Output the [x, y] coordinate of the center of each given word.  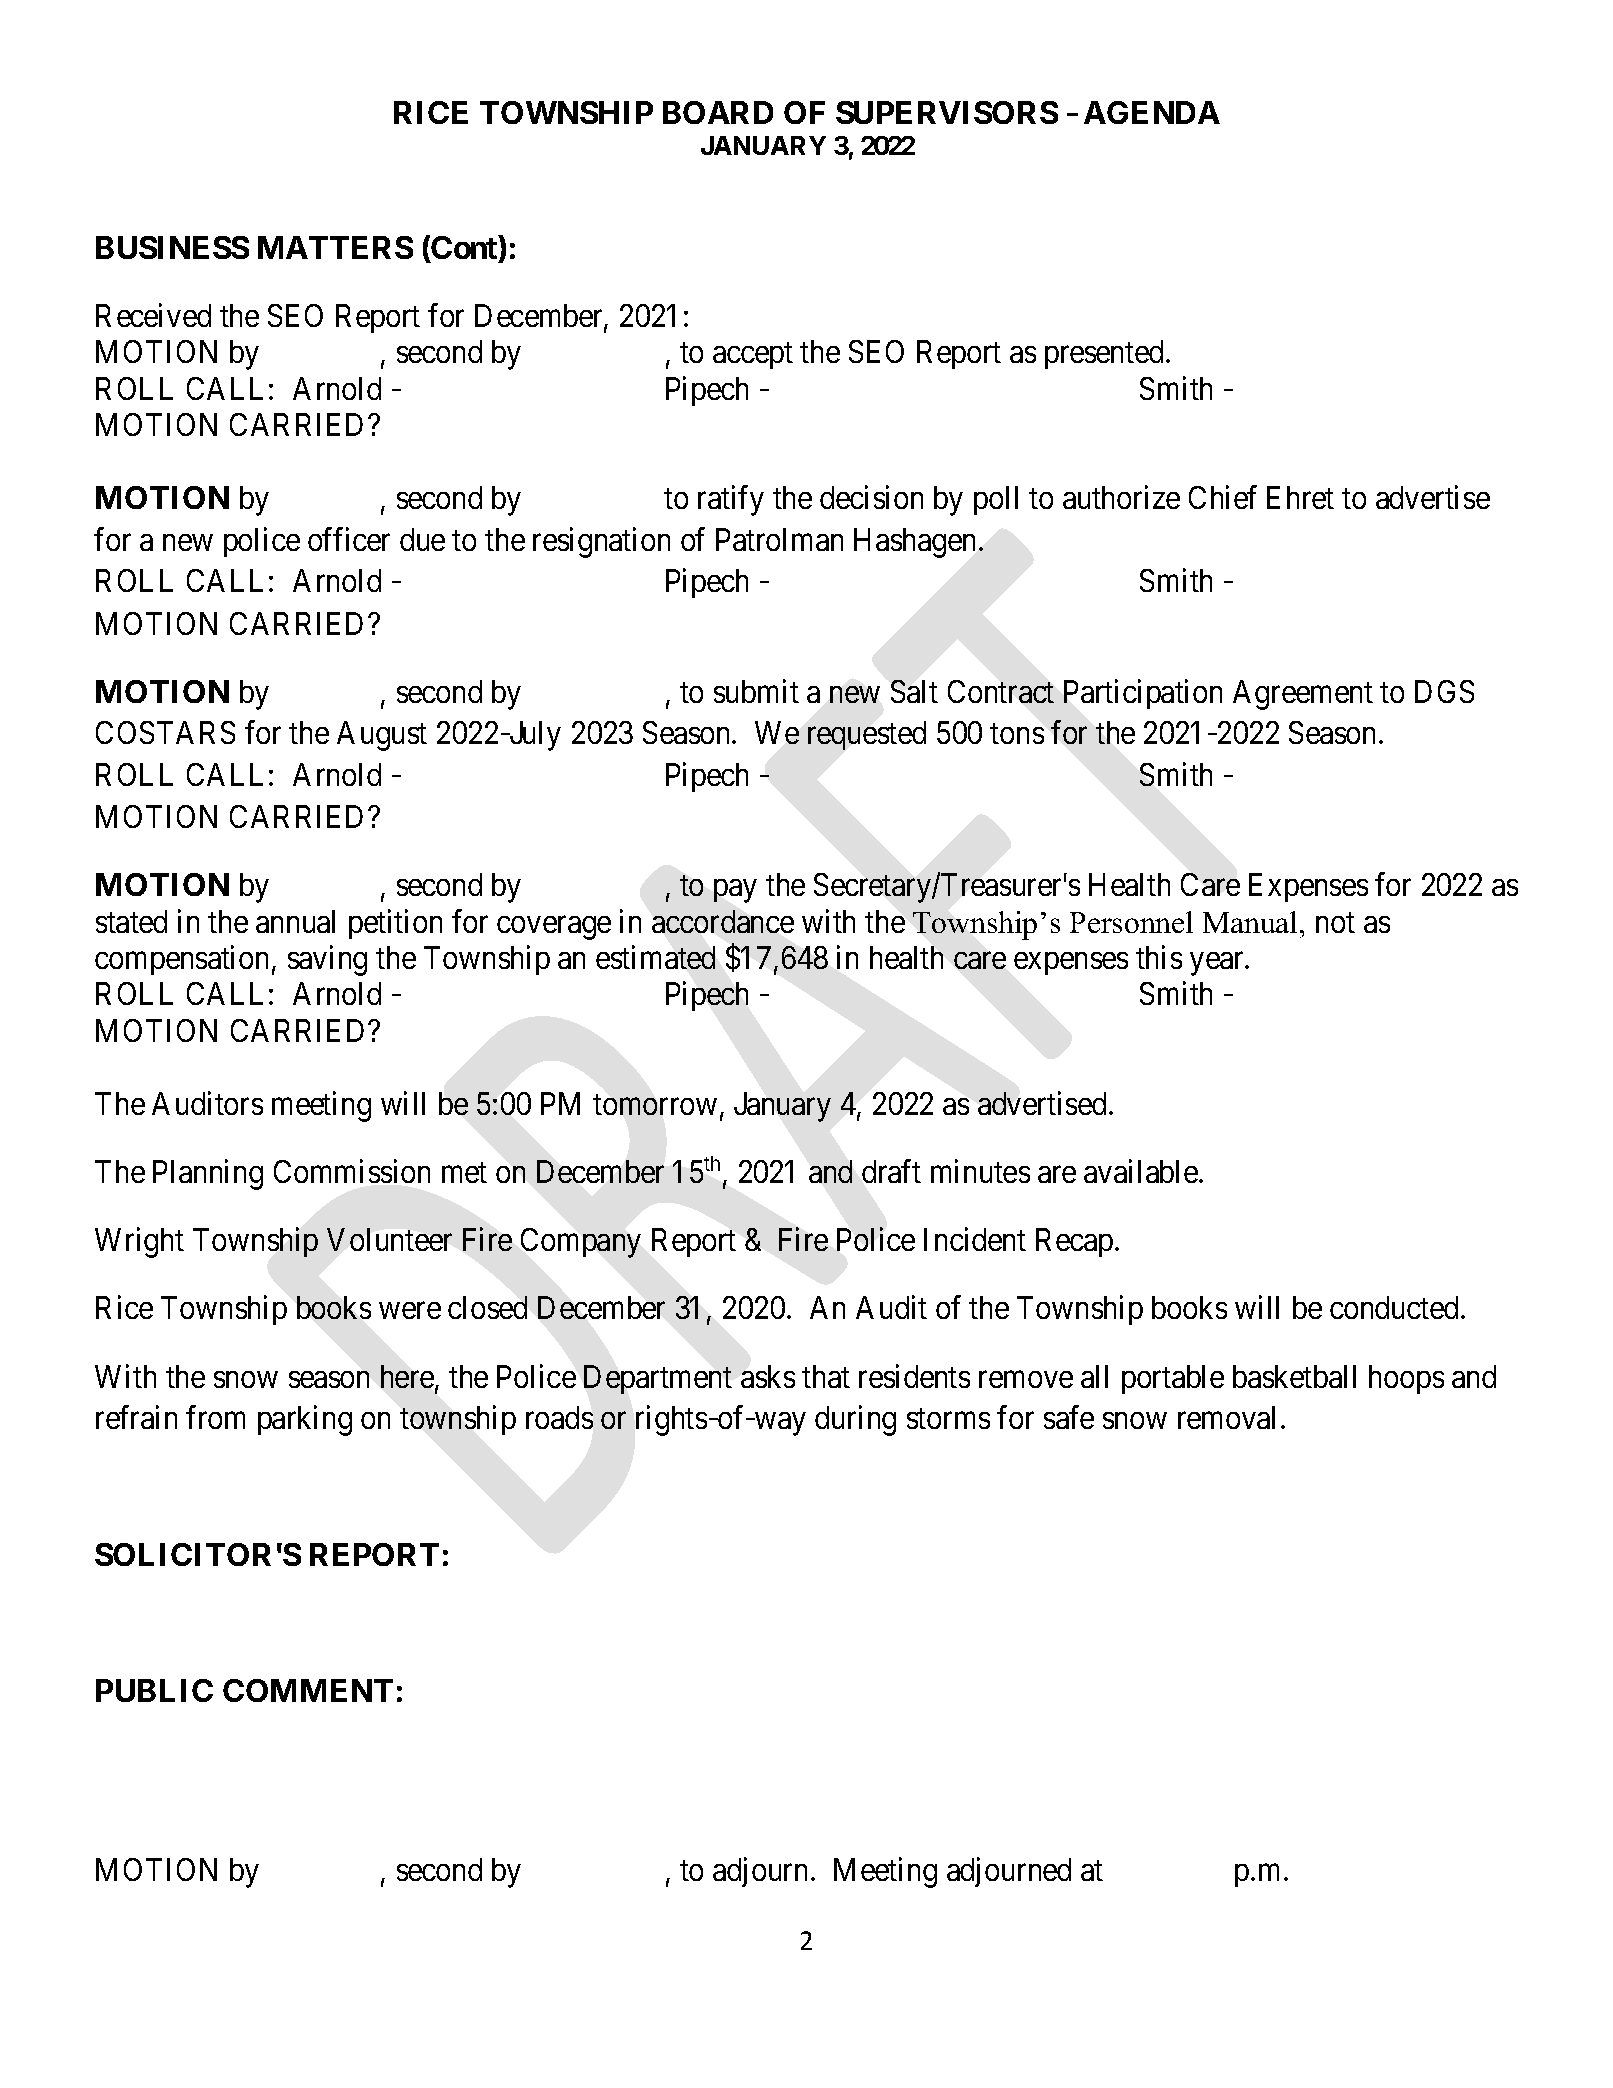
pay [735, 891]
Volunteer [389, 1239]
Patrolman [779, 539]
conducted [1394, 1307]
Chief [1223, 497]
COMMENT [308, 1690]
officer [349, 539]
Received [153, 315]
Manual [1250, 922]
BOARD [718, 112]
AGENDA [1152, 112]
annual [295, 921]
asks [768, 1376]
